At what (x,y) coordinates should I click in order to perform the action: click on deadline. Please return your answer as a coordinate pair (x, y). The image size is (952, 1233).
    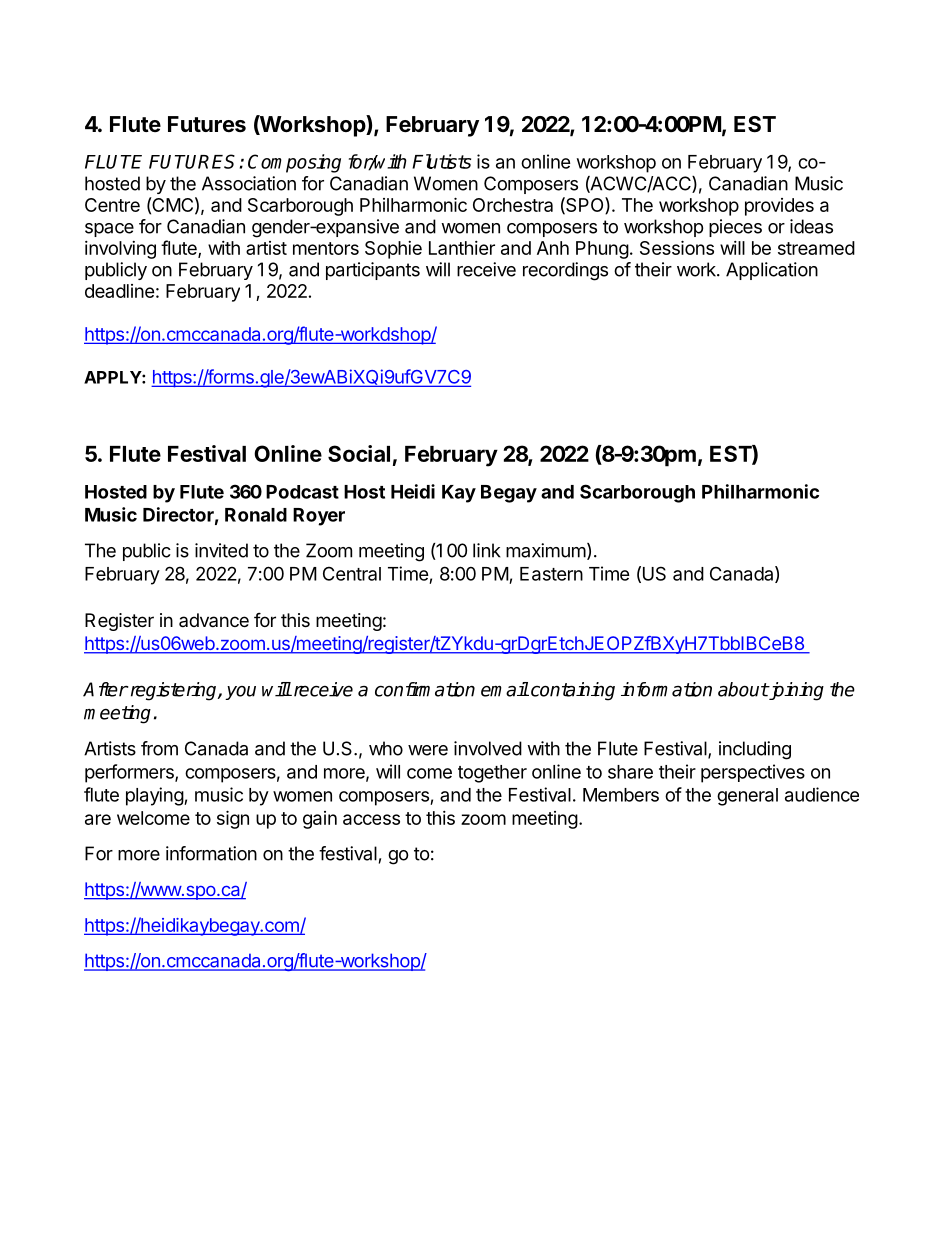
    Looking at the image, I should click on (120, 291).
